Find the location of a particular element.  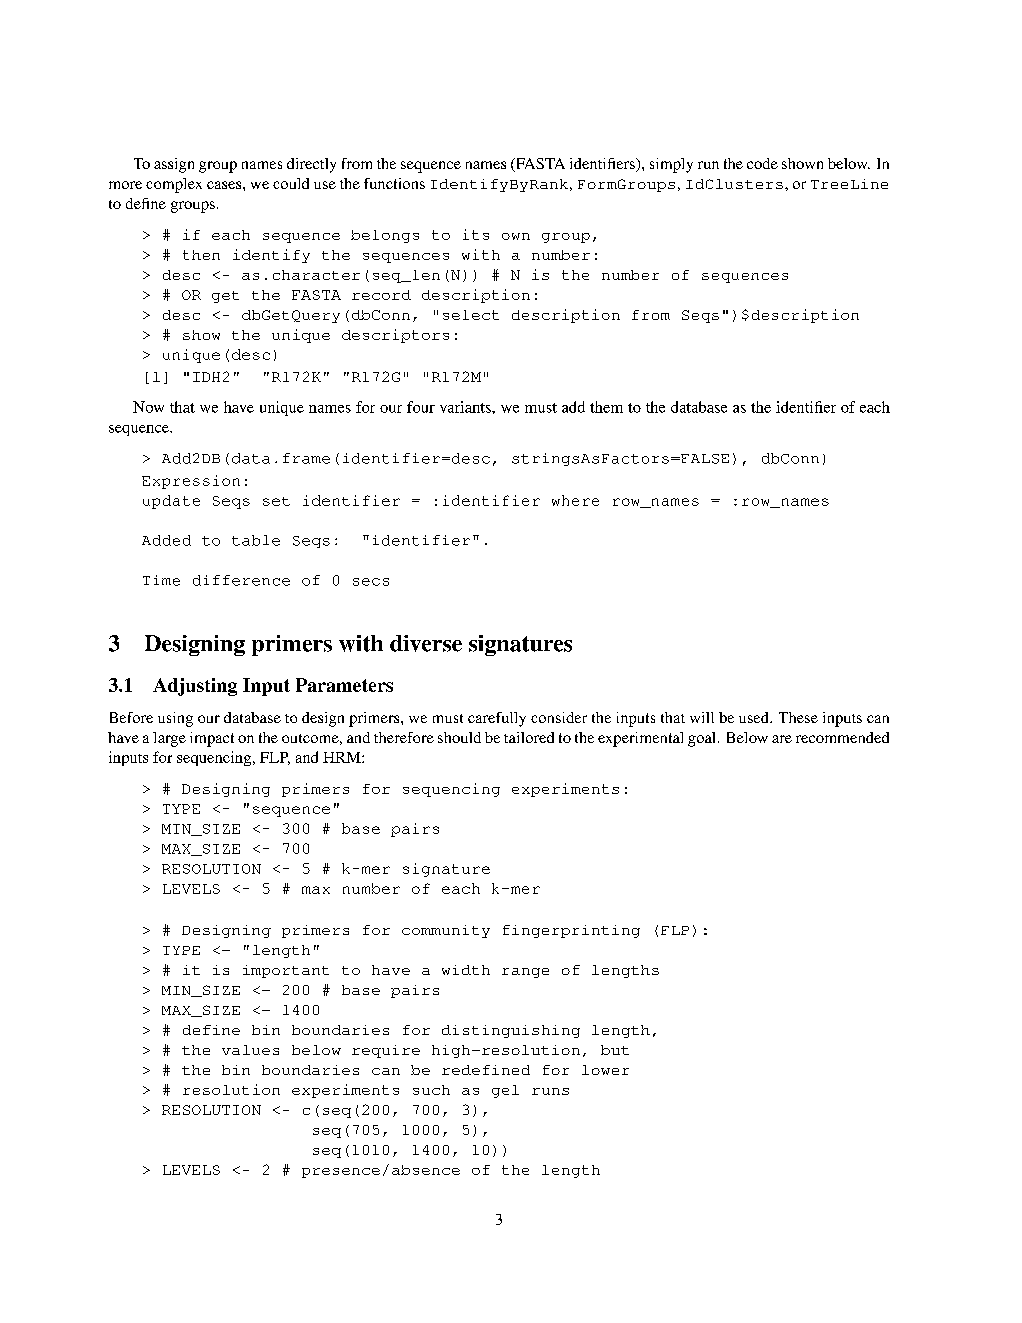

values is located at coordinates (250, 1050).
